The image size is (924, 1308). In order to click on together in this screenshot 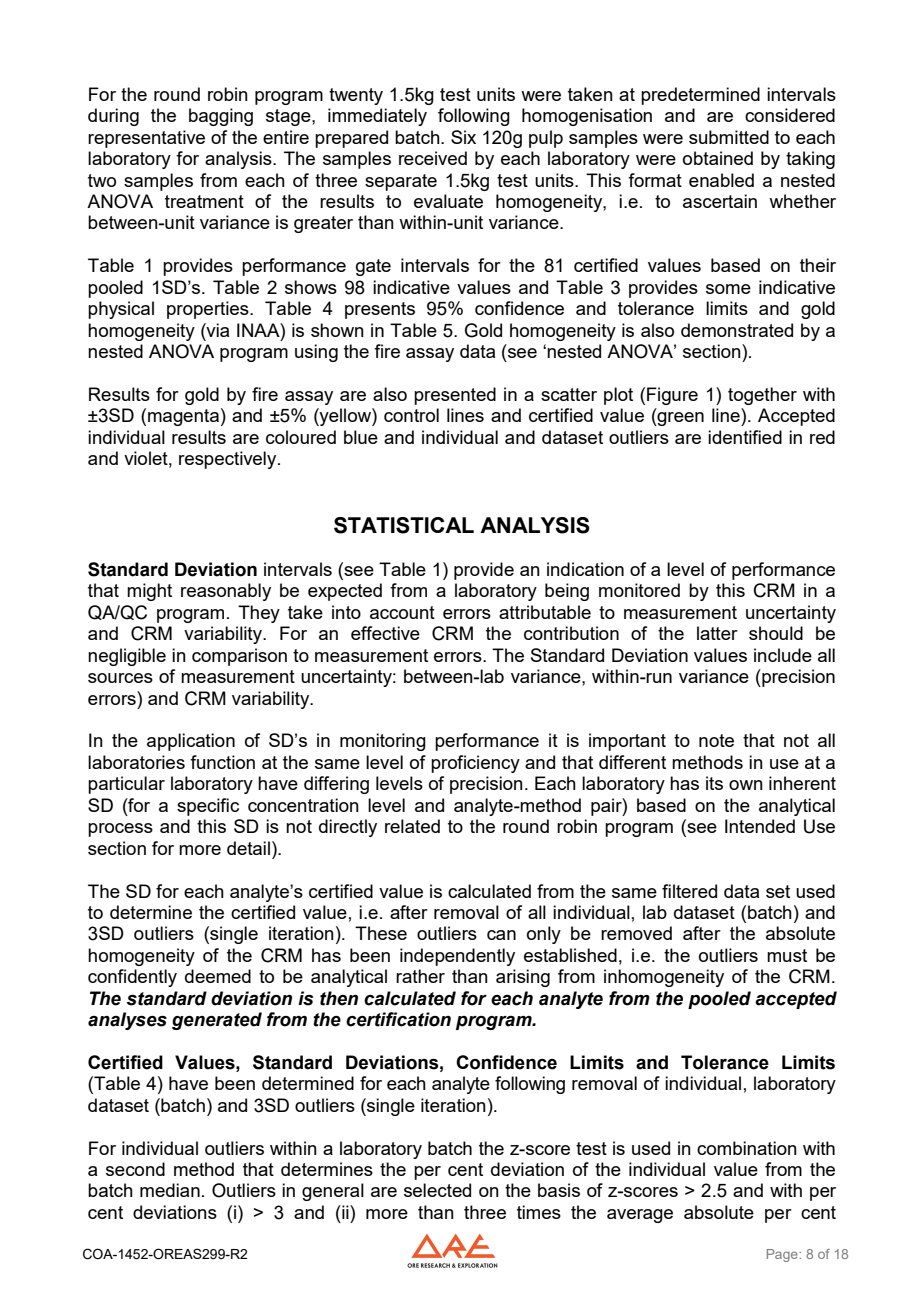, I will do `click(762, 396)`.
